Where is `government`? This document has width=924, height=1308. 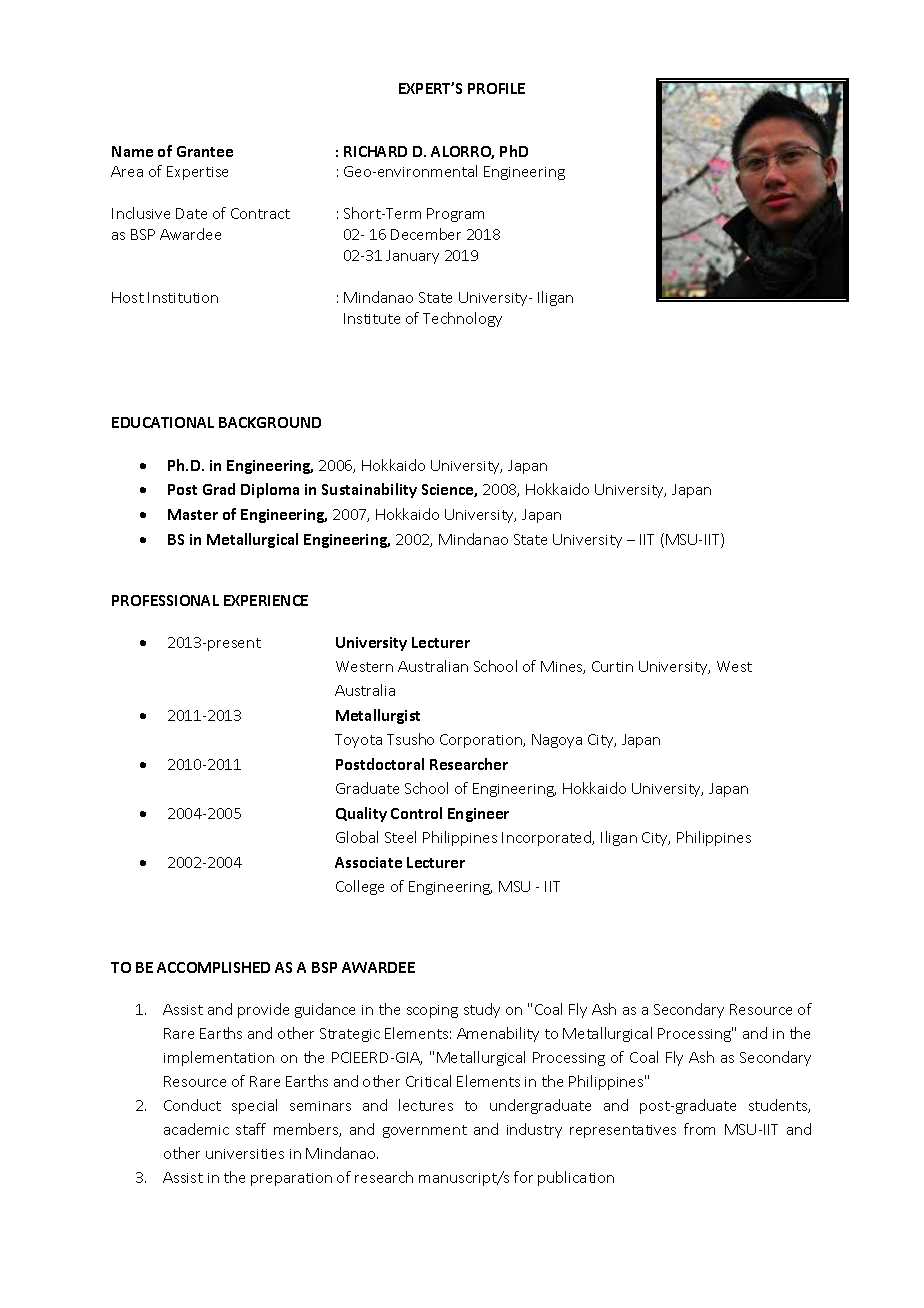 government is located at coordinates (425, 1131).
